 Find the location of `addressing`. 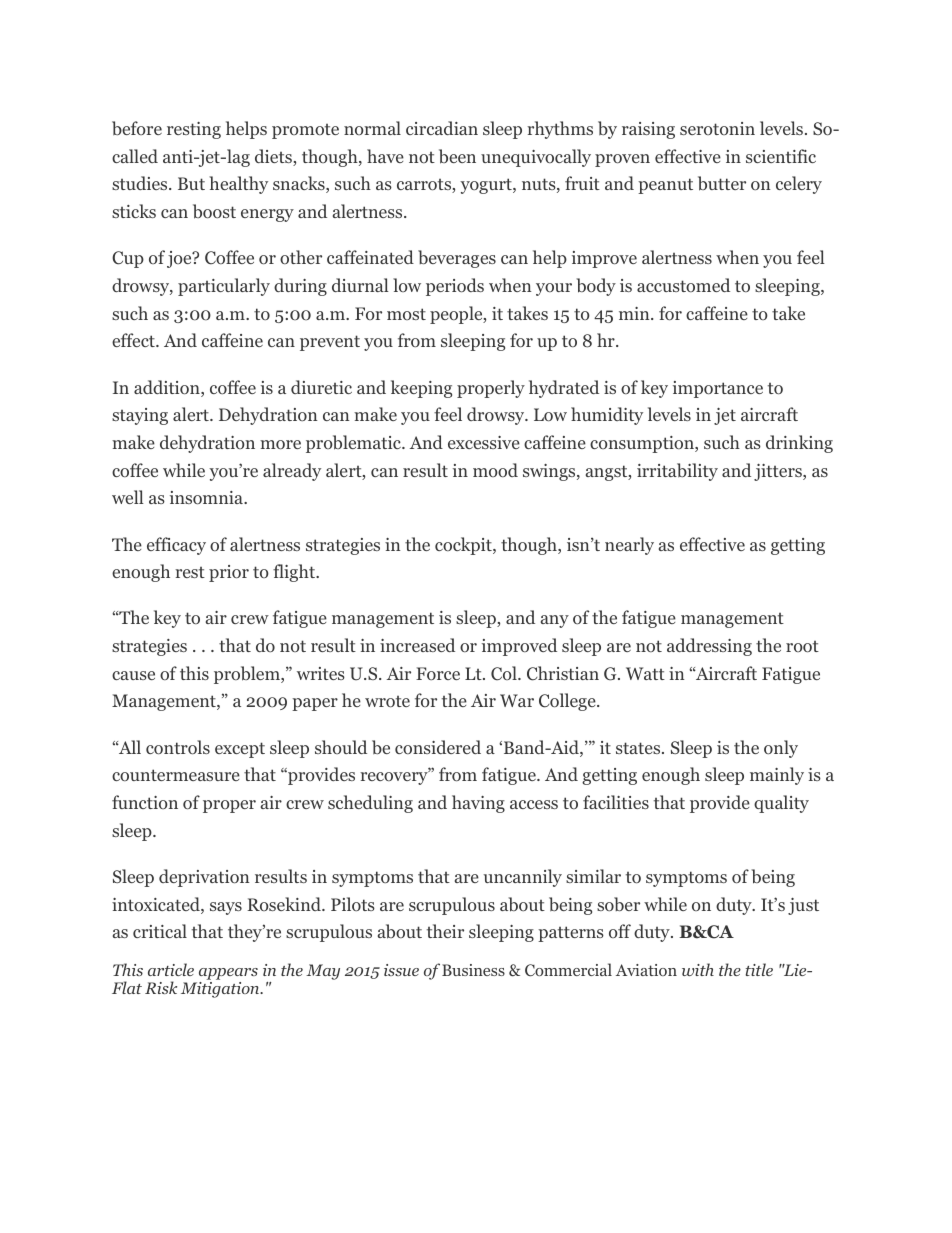

addressing is located at coordinates (709, 647).
